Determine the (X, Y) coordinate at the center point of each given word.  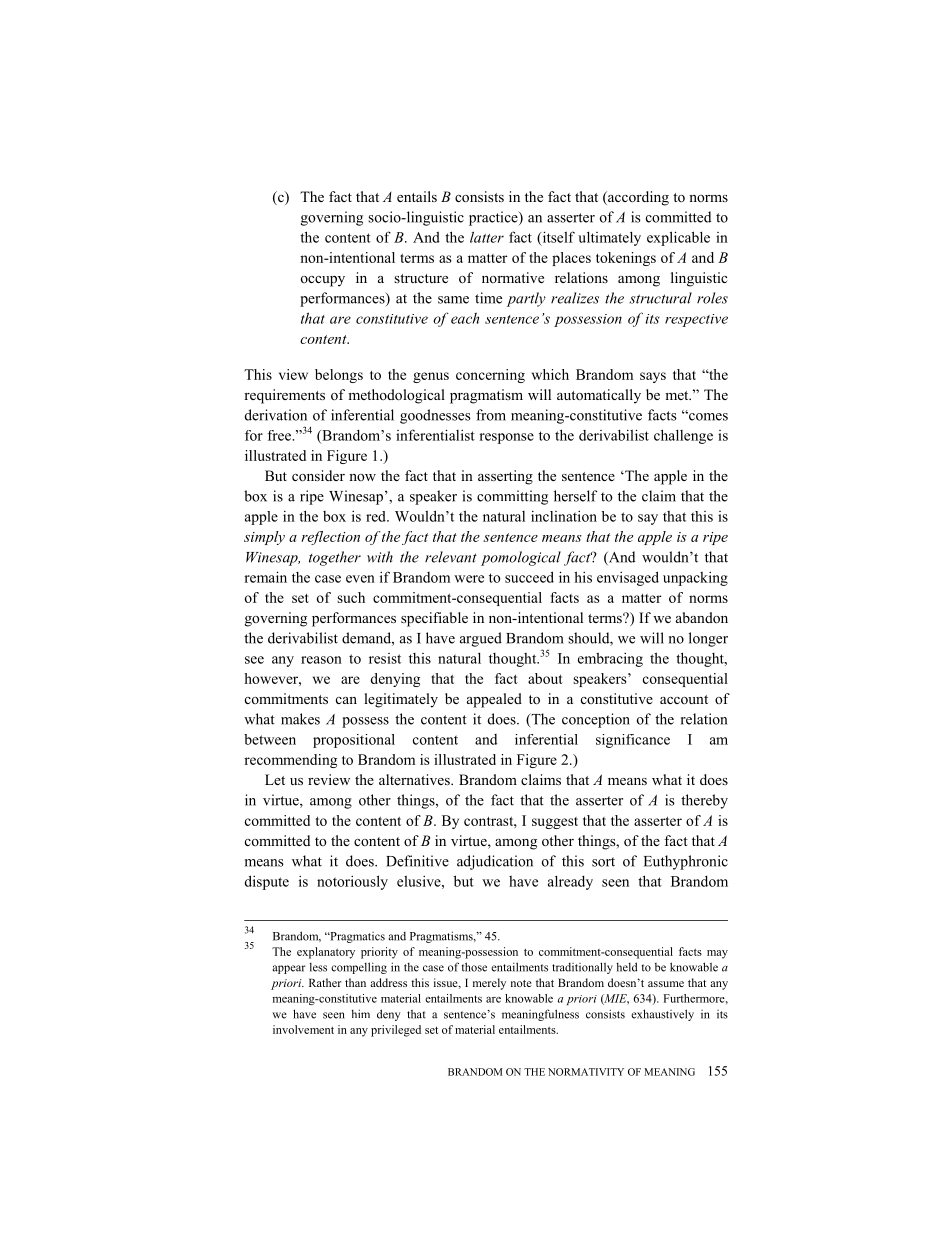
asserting (505, 477)
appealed (494, 700)
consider (318, 476)
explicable (678, 238)
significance (633, 741)
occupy (323, 281)
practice (494, 218)
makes (300, 719)
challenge (683, 436)
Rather (325, 982)
